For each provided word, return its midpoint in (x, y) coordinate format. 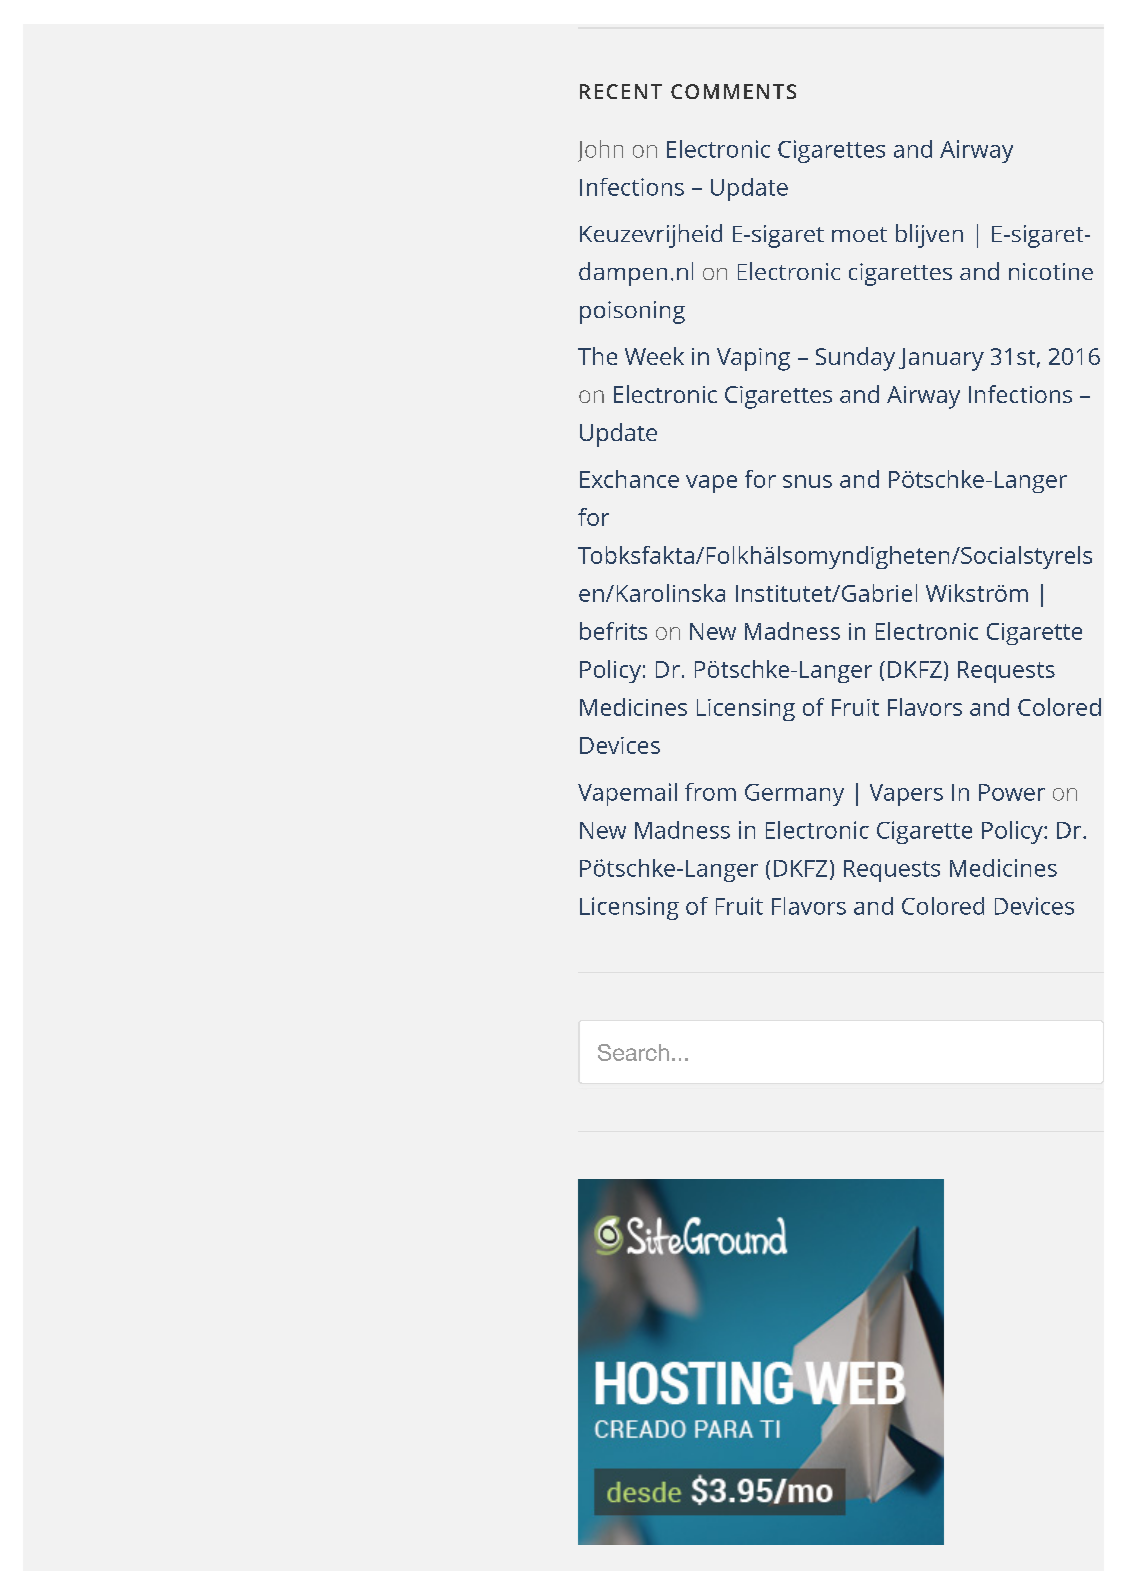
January (941, 359)
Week (654, 356)
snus (807, 481)
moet (859, 234)
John (600, 151)
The (597, 356)
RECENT (621, 91)
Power (1012, 792)
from (710, 792)
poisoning (632, 312)
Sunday (855, 359)
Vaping (753, 359)
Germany (794, 795)
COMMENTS (733, 91)
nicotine (1051, 271)
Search (633, 1052)
